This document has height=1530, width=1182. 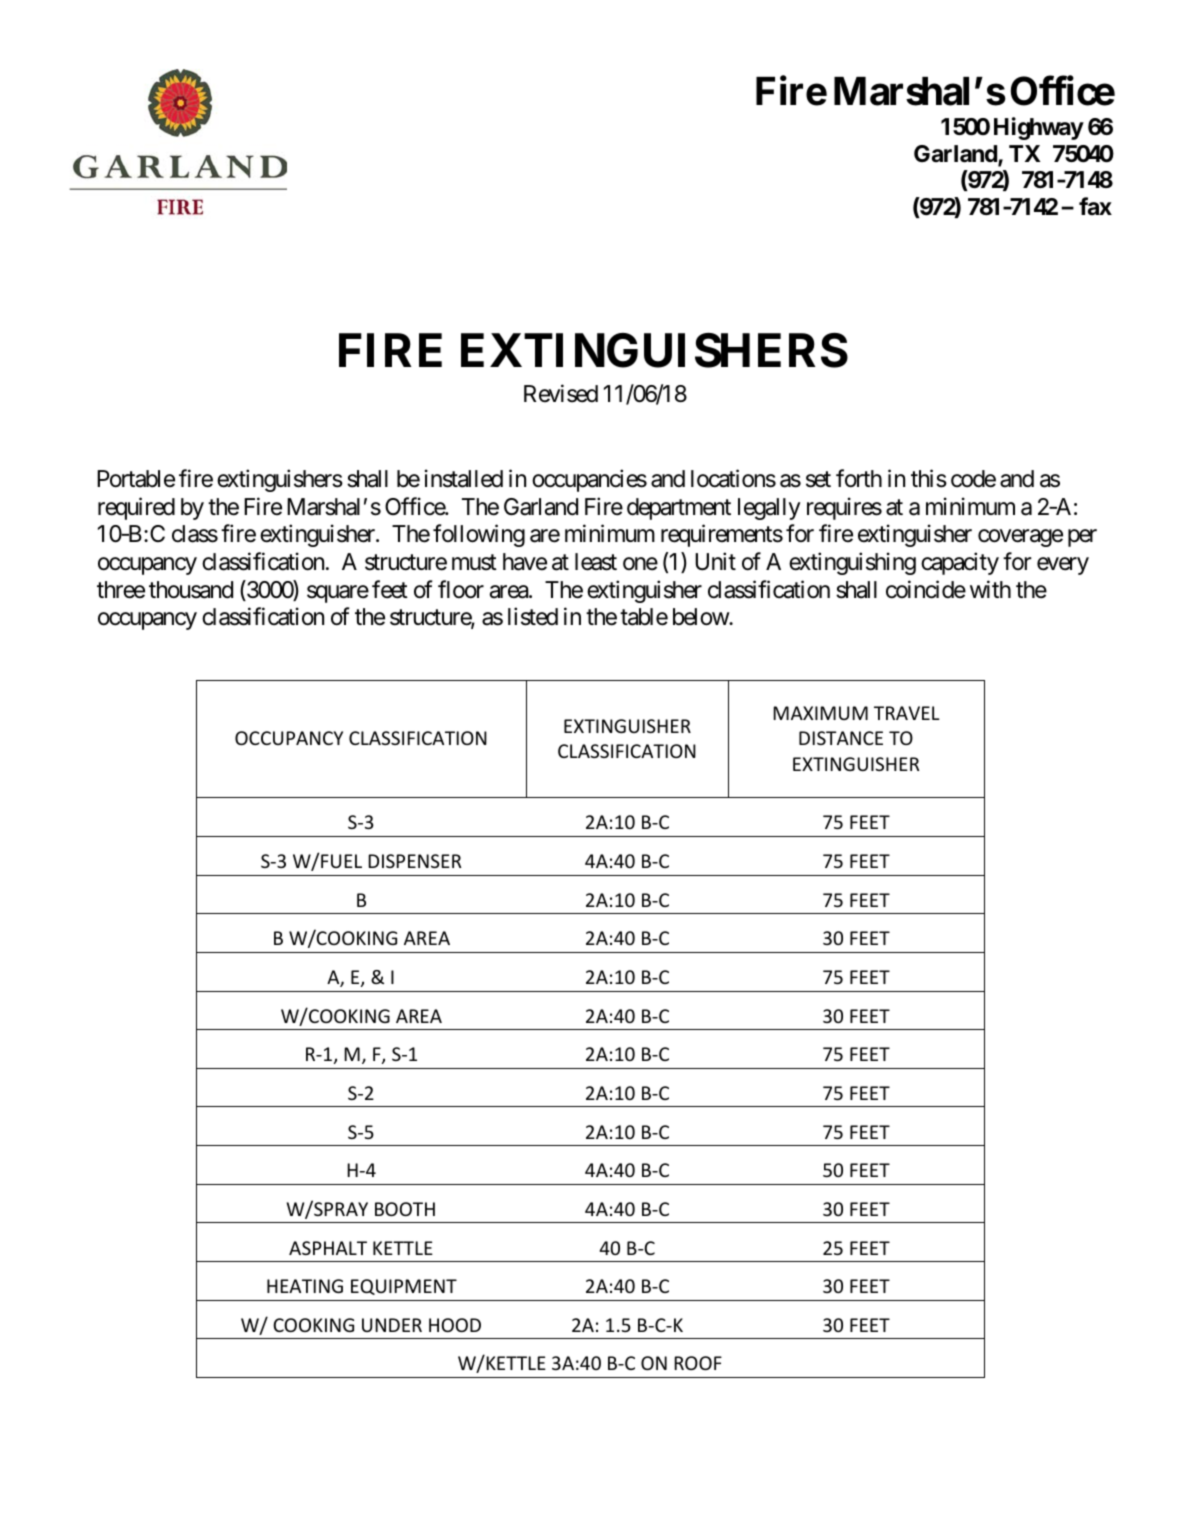 What do you see at coordinates (561, 393) in the document?
I see `Revised` at bounding box center [561, 393].
